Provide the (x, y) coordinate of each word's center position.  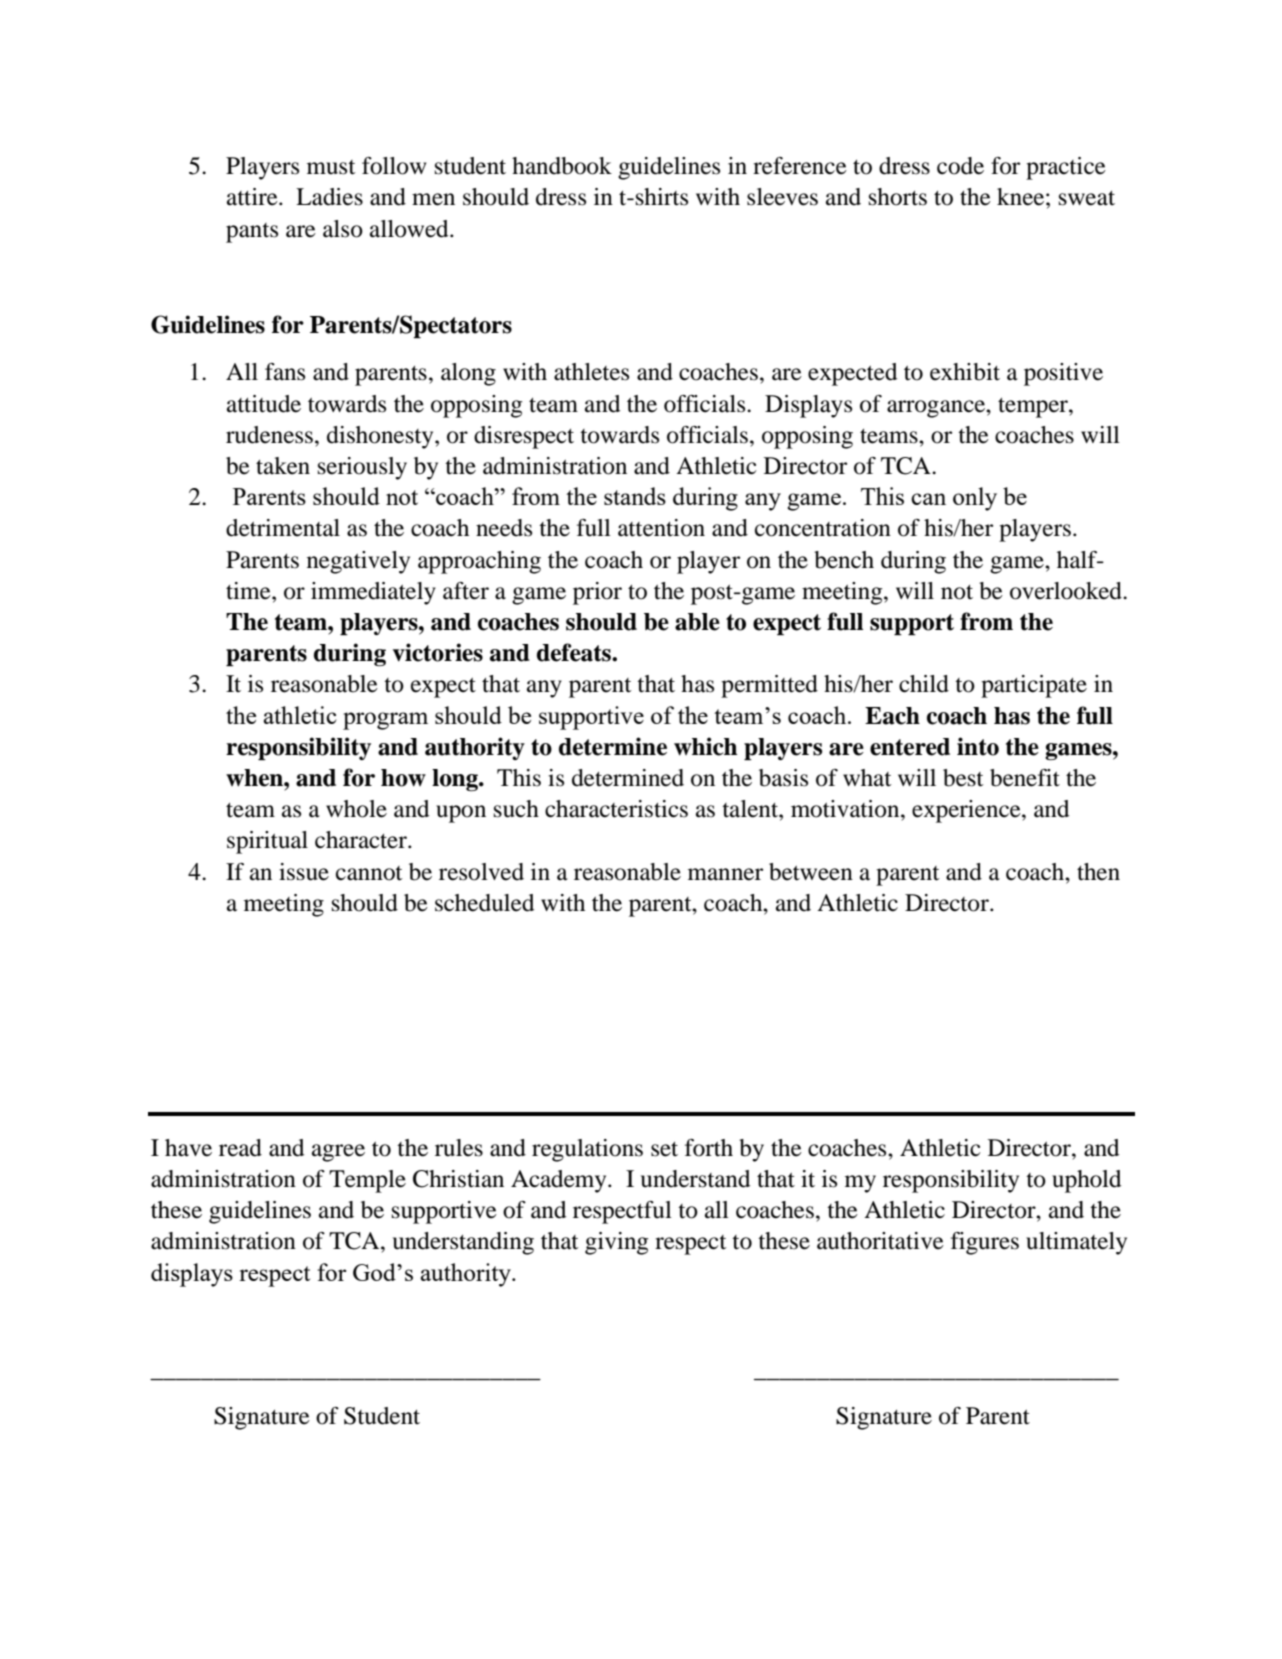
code (960, 166)
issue (304, 872)
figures (985, 1243)
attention (661, 528)
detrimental (283, 528)
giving (616, 1243)
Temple (367, 1181)
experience (967, 811)
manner (725, 874)
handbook (562, 166)
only (975, 499)
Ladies (329, 197)
